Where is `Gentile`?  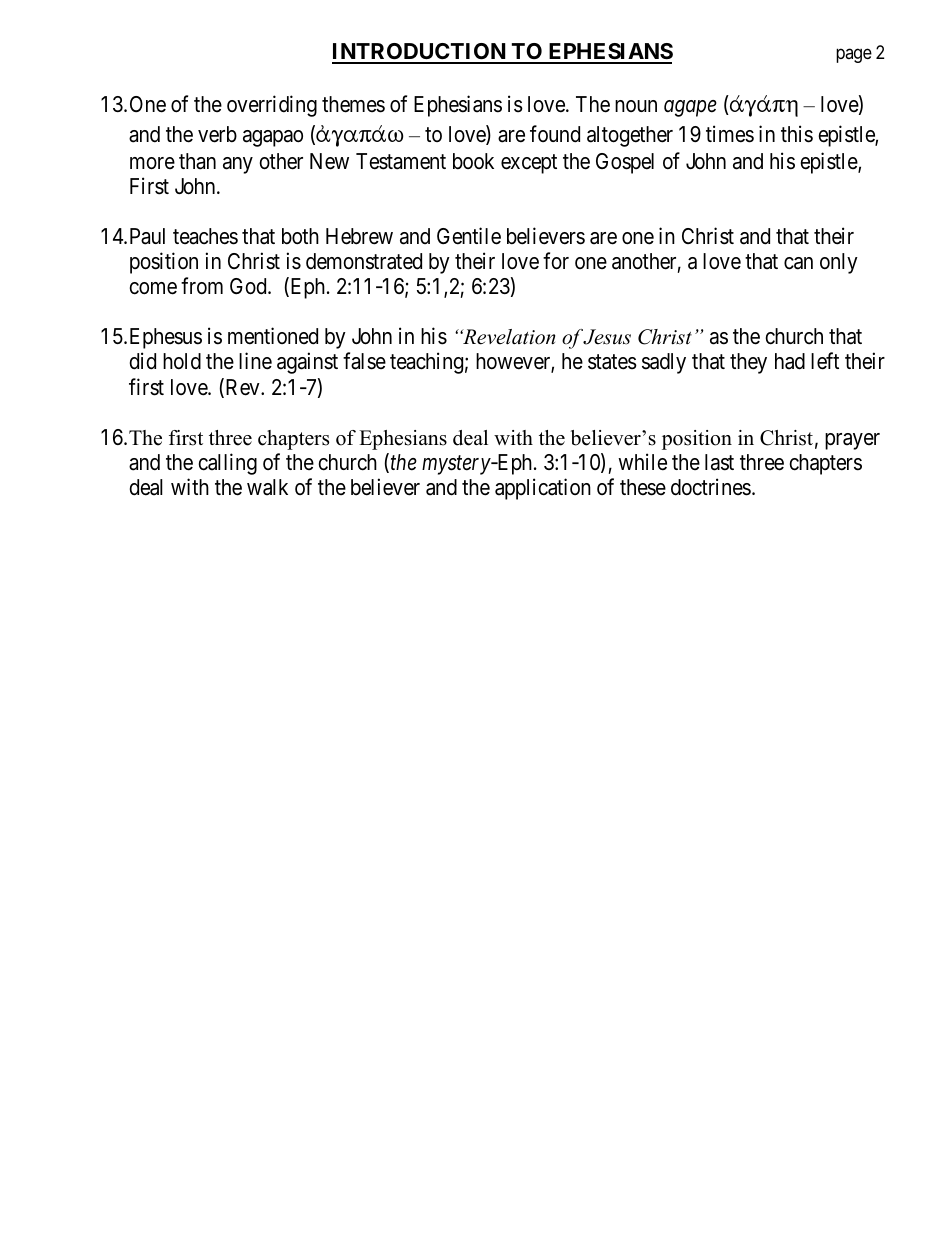
Gentile is located at coordinates (469, 236).
